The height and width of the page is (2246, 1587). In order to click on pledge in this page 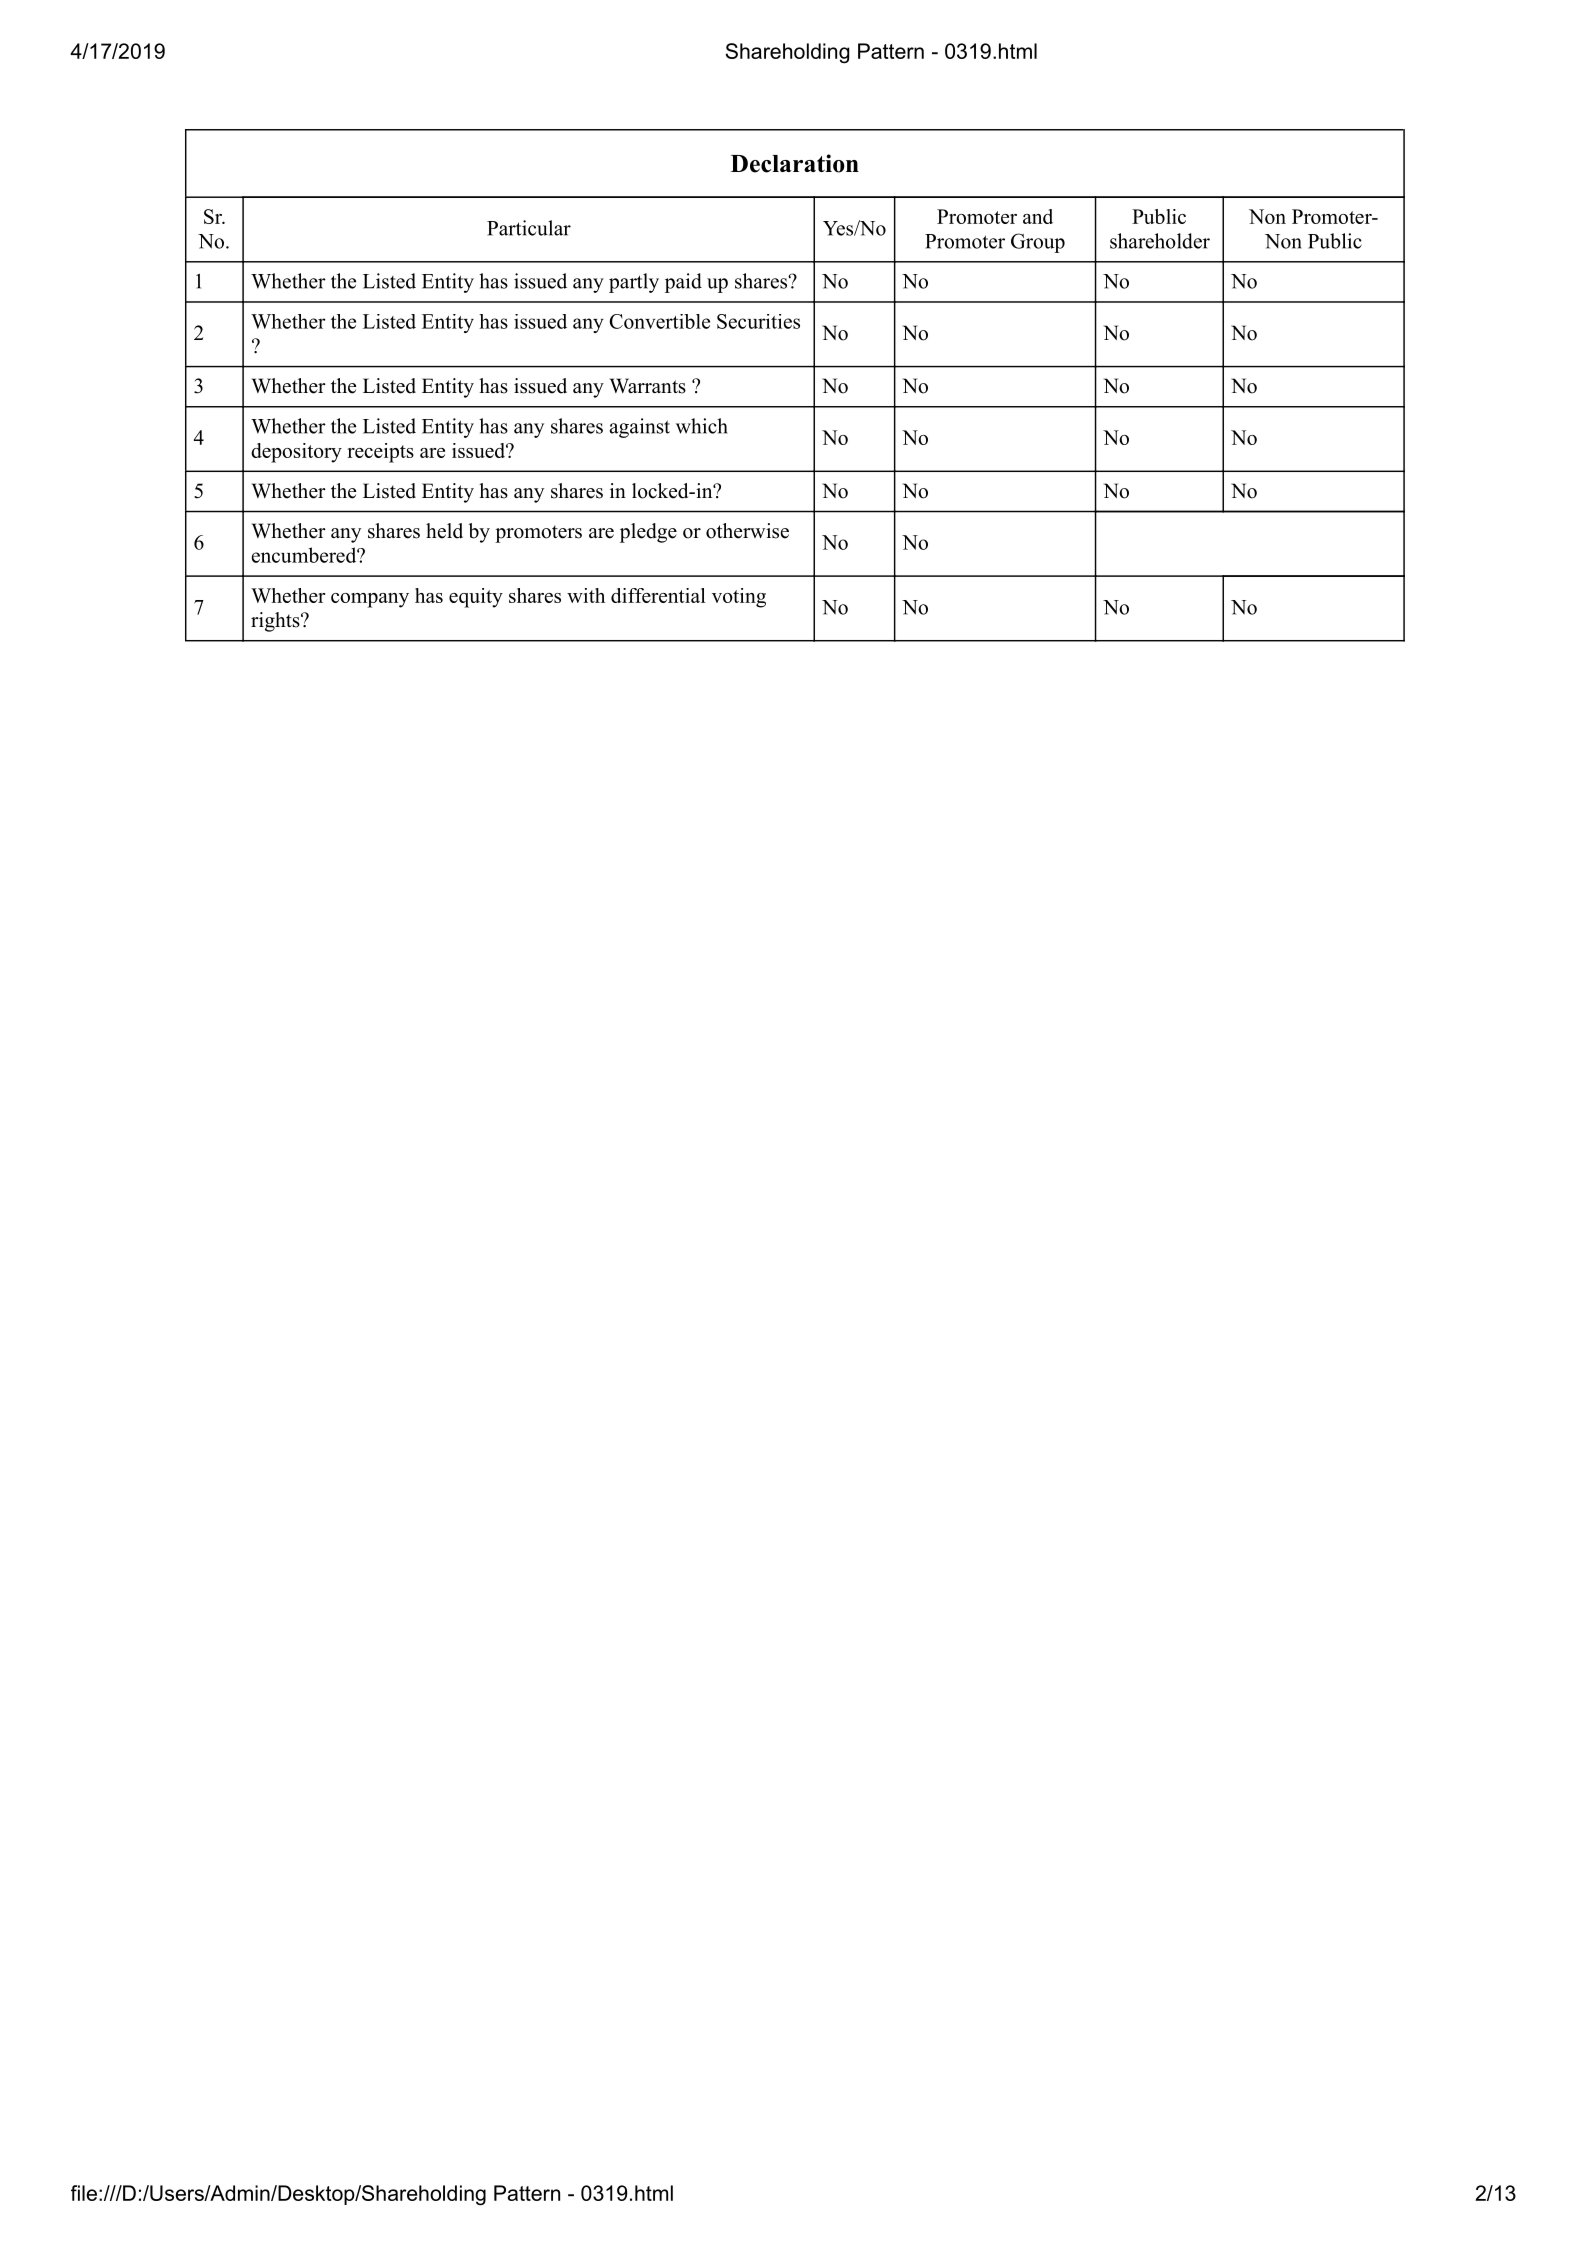, I will do `click(648, 533)`.
